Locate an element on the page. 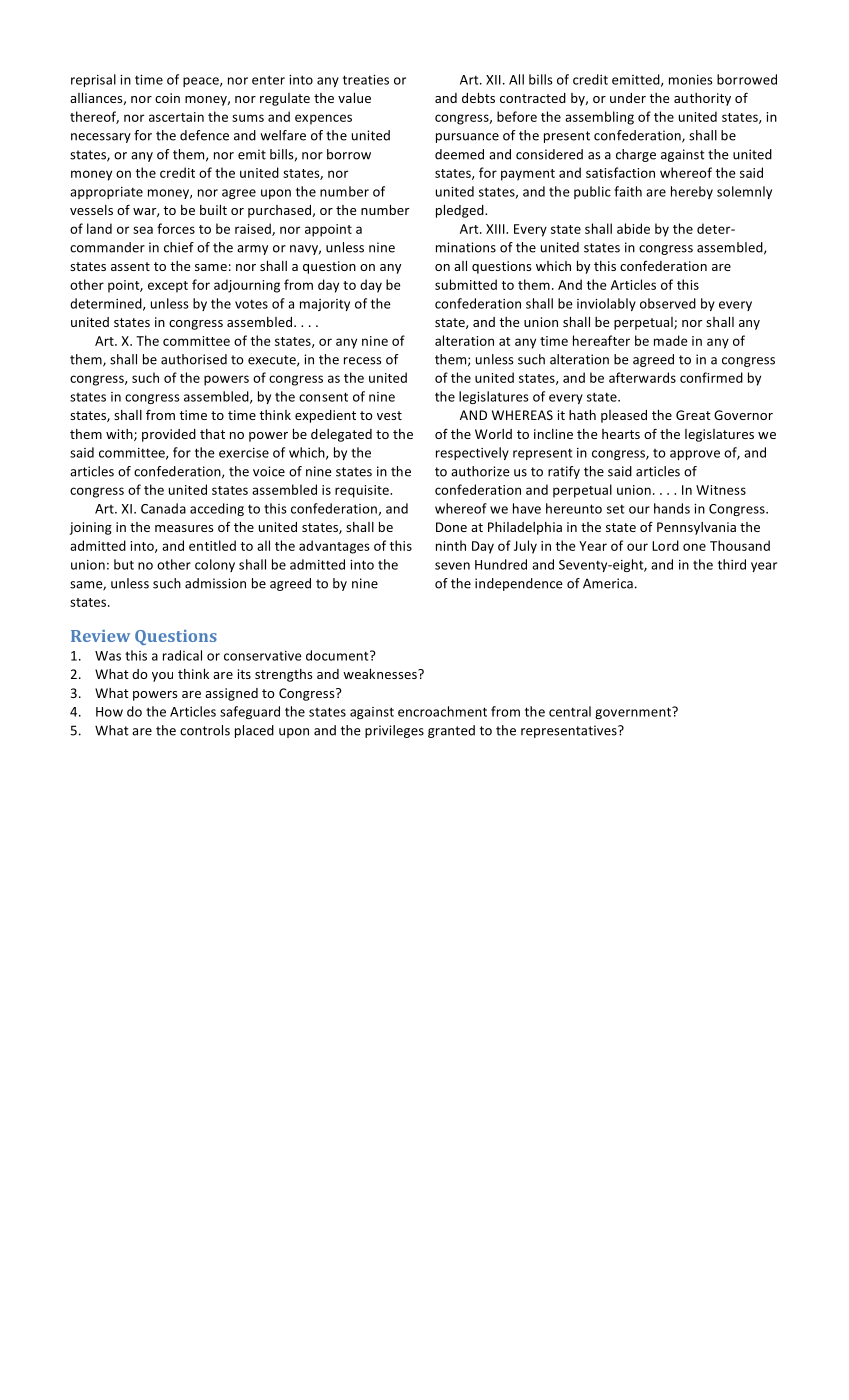 This image has width=849, height=1400. vest is located at coordinates (389, 415).
